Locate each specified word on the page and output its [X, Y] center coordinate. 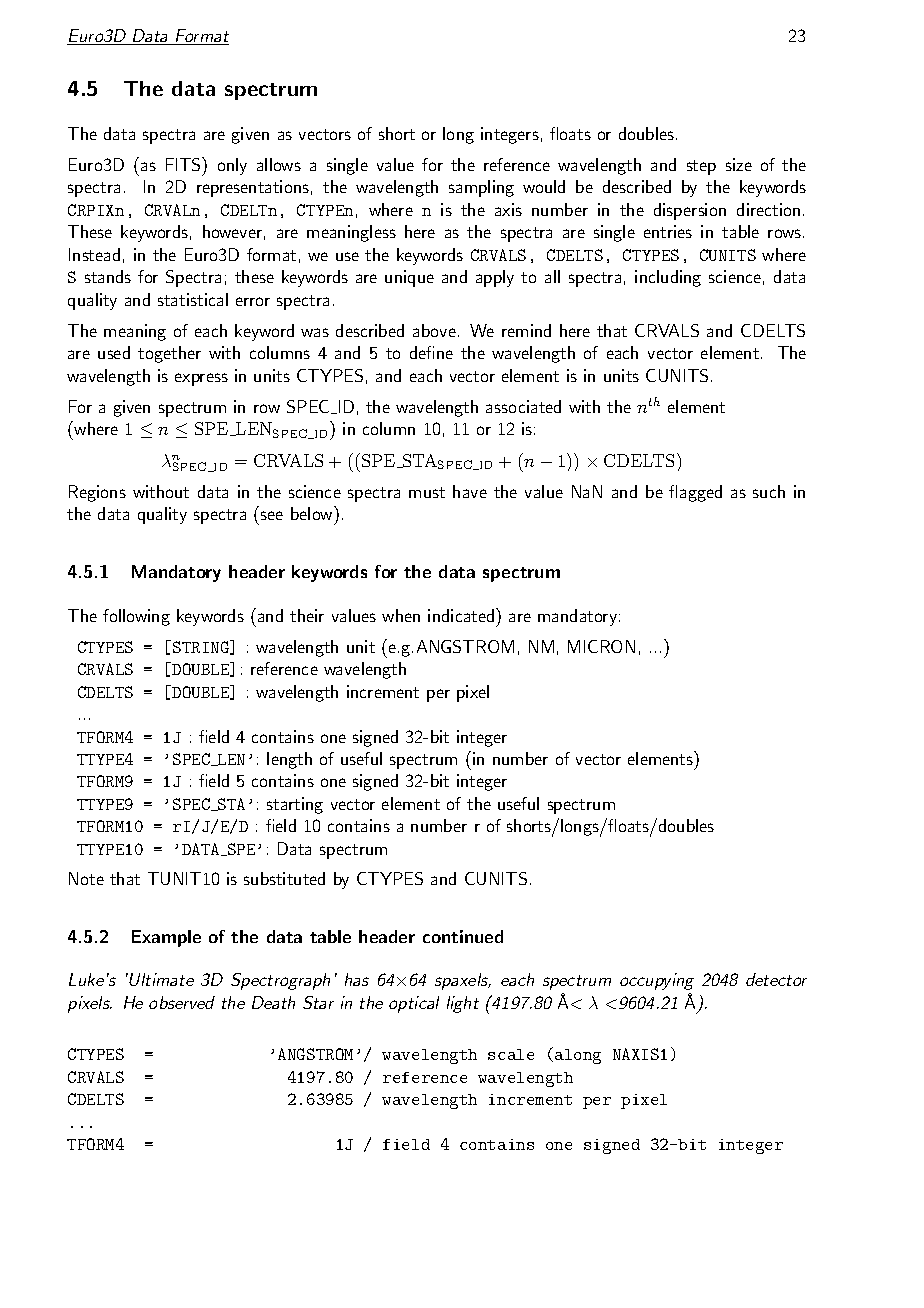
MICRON [601, 646]
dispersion [690, 211]
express [201, 379]
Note [86, 878]
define [431, 352]
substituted [284, 878]
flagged [695, 493]
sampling [481, 188]
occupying [657, 981]
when [401, 615]
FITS [184, 164]
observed [182, 1002]
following [136, 617]
